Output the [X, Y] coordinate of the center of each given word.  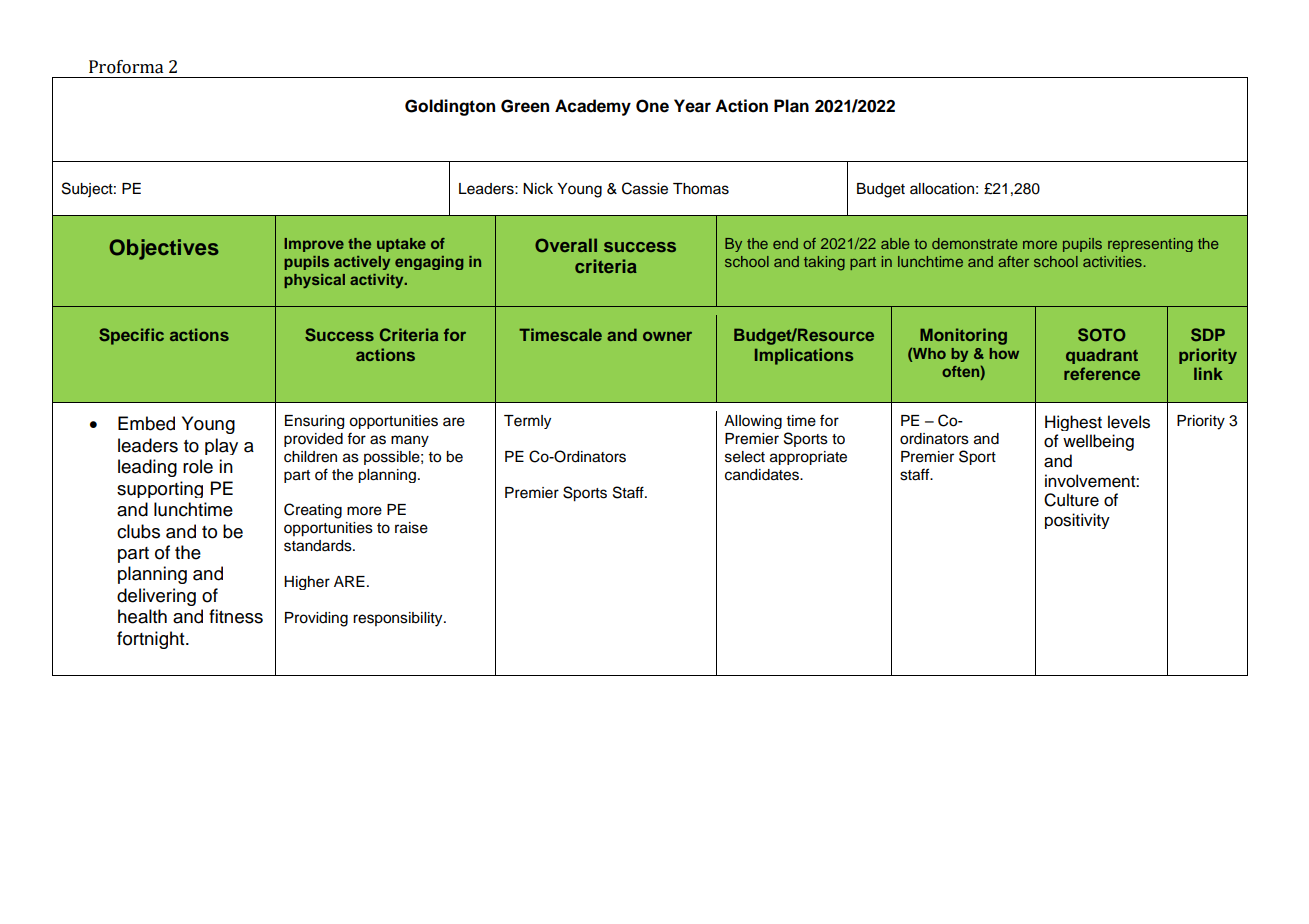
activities [1112, 261]
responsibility [399, 619]
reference [1102, 373]
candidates [763, 475]
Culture [1071, 500]
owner [667, 336]
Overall [566, 245]
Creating [313, 511]
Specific [131, 336]
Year [692, 106]
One [652, 106]
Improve [314, 245]
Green [525, 106]
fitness [236, 616]
